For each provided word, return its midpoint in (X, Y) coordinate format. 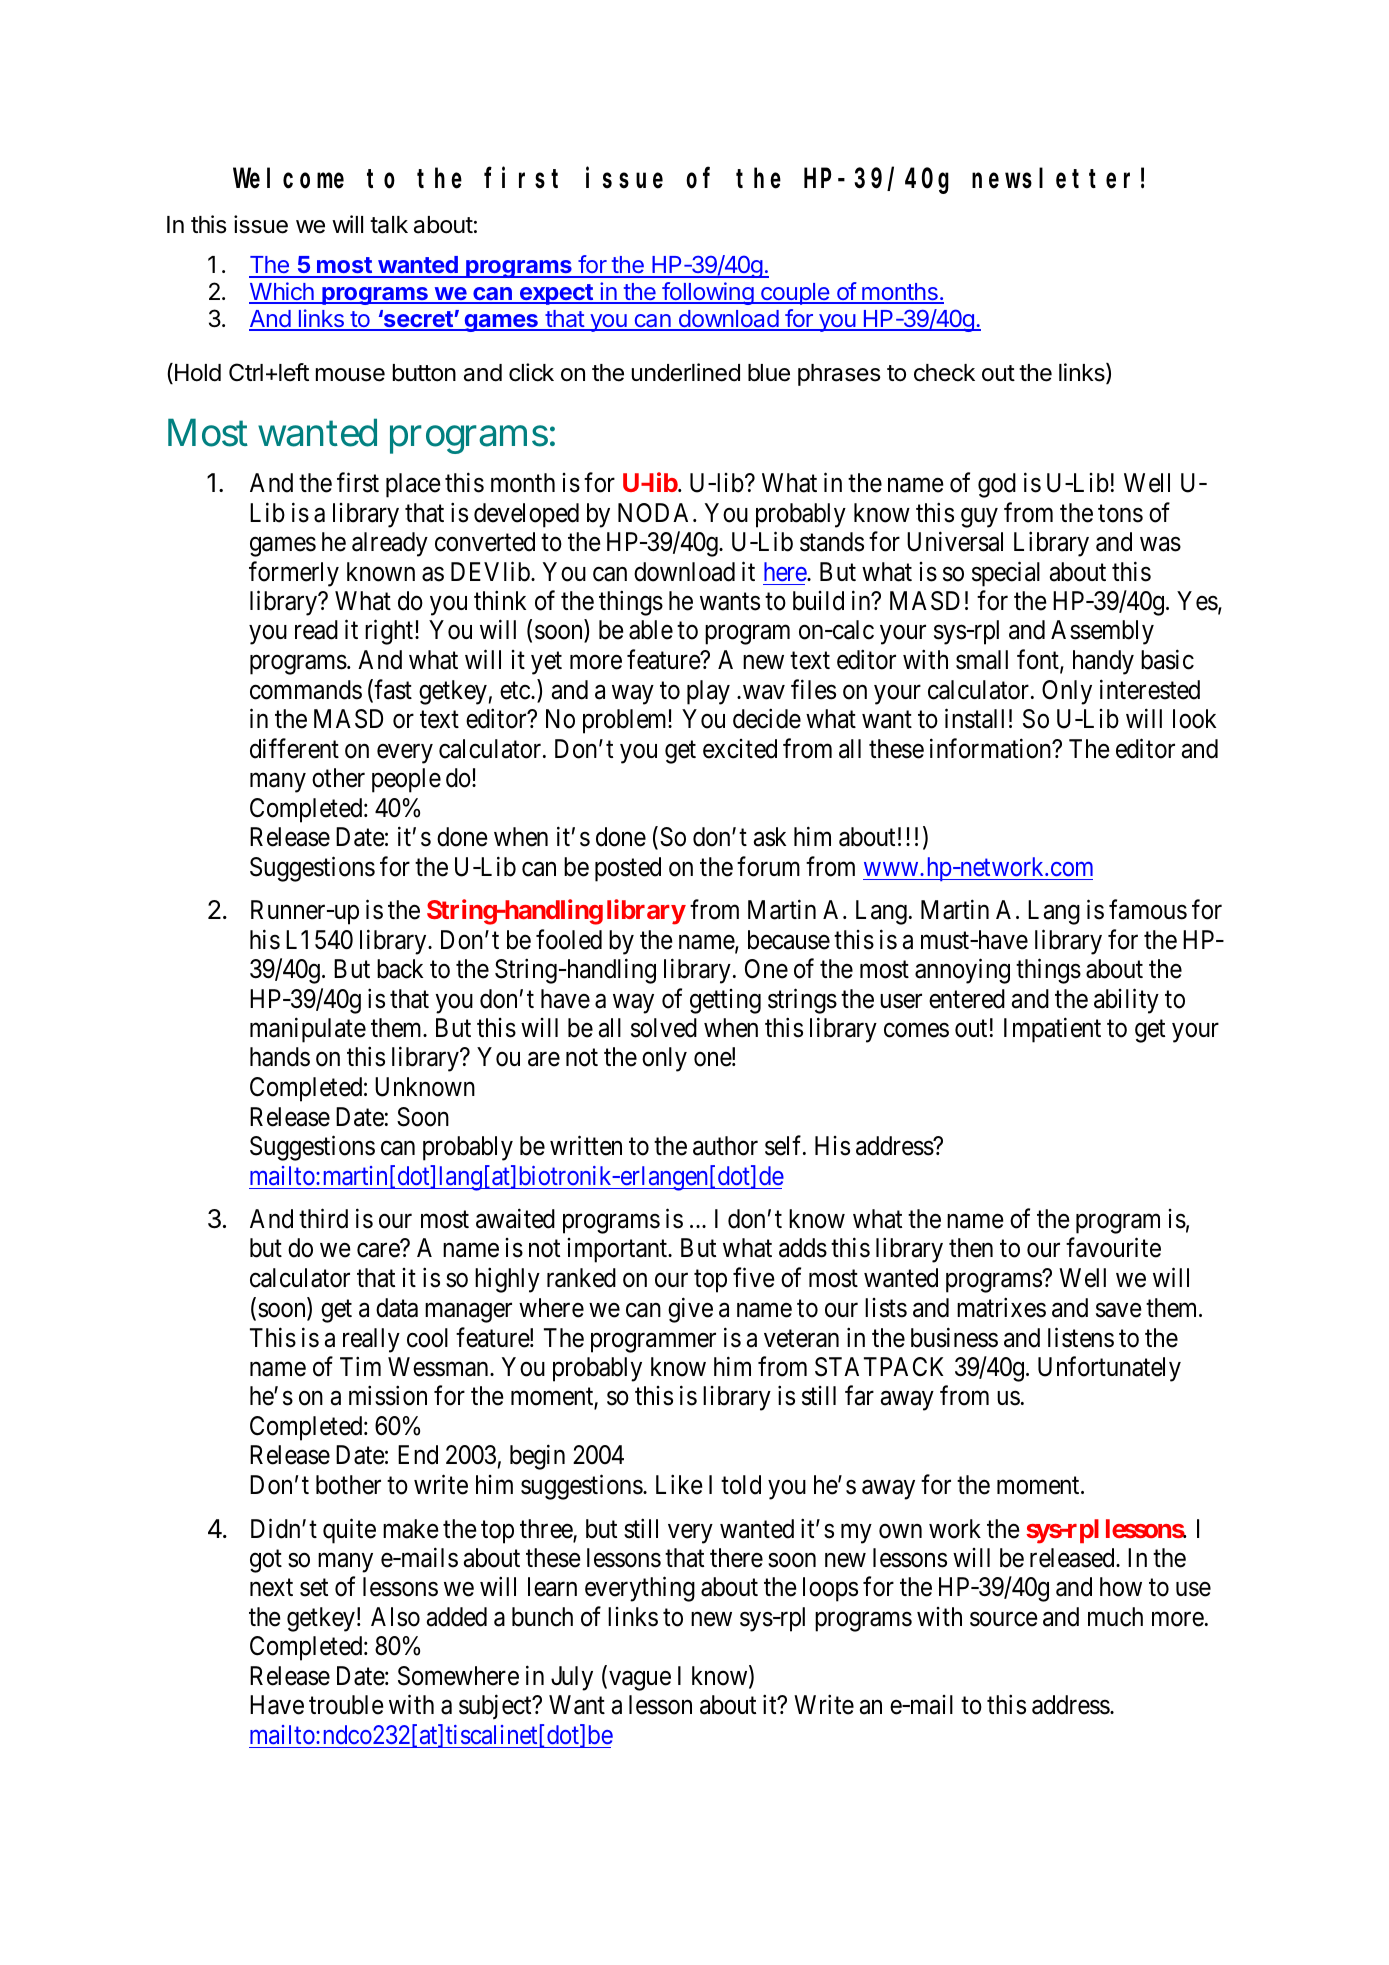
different (294, 748)
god (997, 485)
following (707, 293)
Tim (360, 1366)
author (725, 1146)
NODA (656, 513)
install (974, 719)
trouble (346, 1705)
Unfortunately (1109, 1369)
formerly (294, 574)
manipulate (308, 1030)
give (690, 1310)
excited (740, 749)
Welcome (288, 179)
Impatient (1052, 1030)
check (944, 373)
